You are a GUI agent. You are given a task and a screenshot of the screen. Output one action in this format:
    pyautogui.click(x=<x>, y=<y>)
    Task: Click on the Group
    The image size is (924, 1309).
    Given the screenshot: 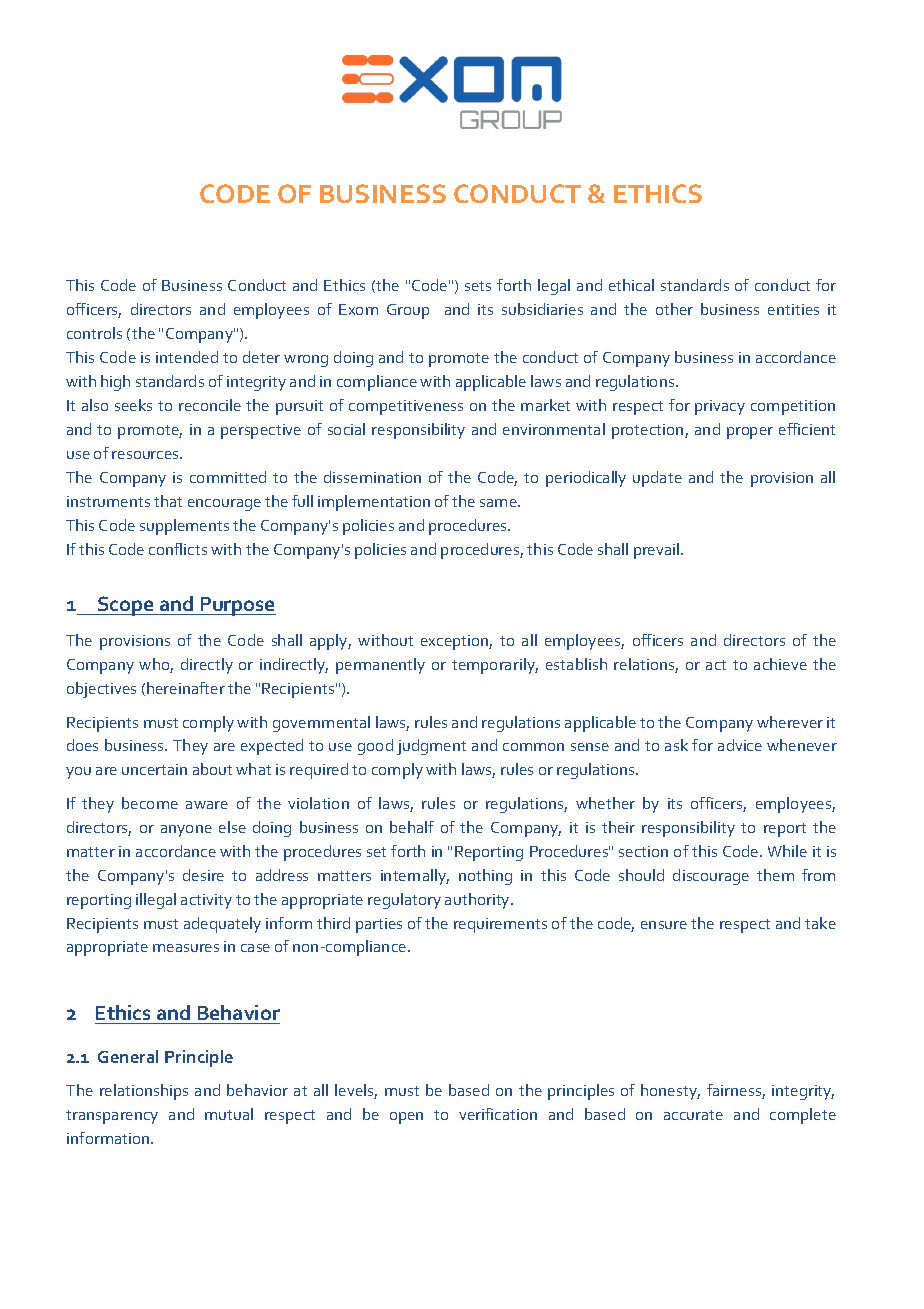 What is the action you would take?
    pyautogui.click(x=408, y=311)
